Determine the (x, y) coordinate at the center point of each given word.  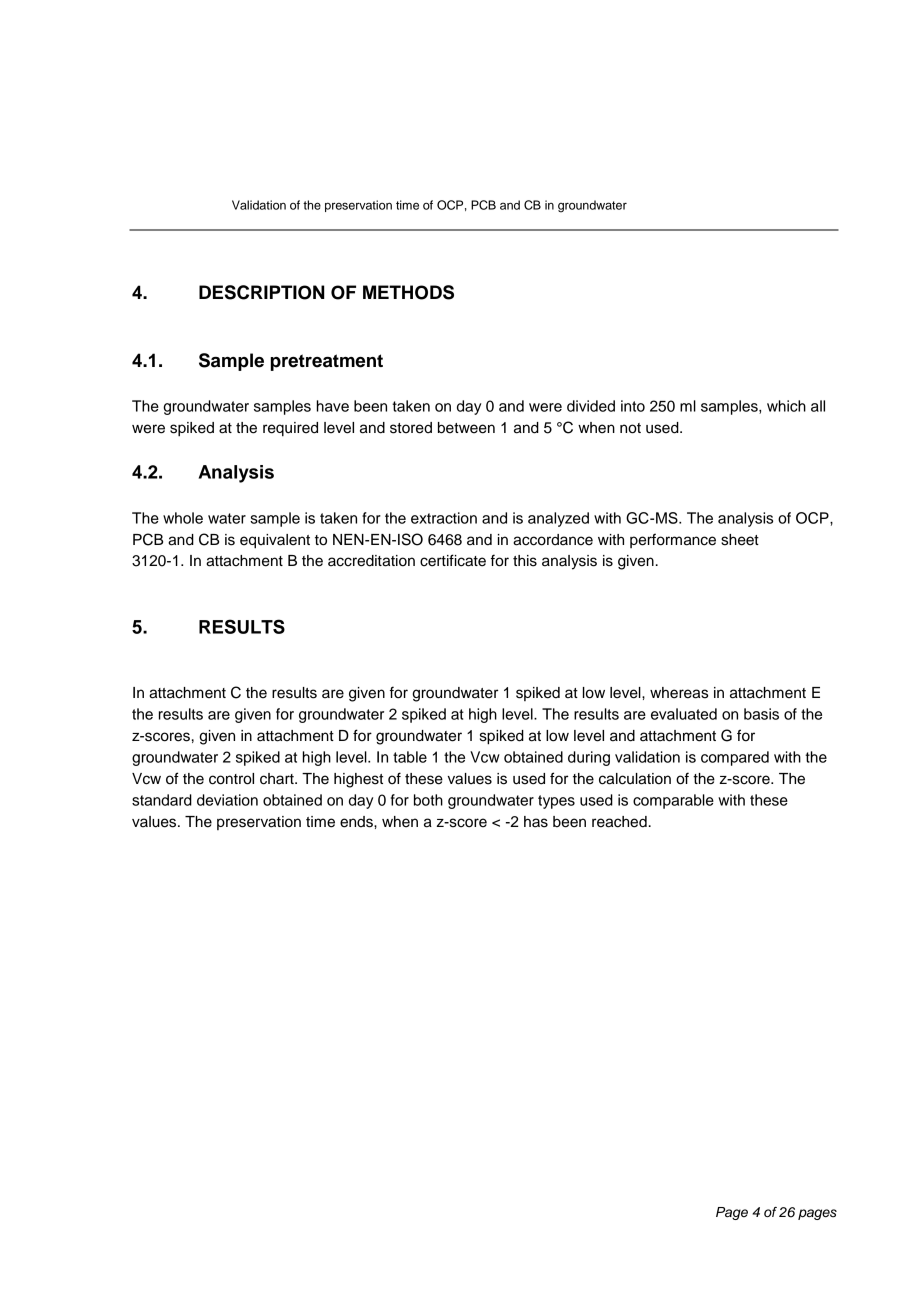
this (525, 561)
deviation (227, 800)
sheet (740, 540)
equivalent (275, 541)
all (818, 406)
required (290, 429)
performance (673, 540)
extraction (444, 518)
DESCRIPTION (262, 292)
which (786, 406)
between (466, 428)
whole (183, 518)
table (410, 757)
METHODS (408, 292)
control (231, 779)
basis (761, 714)
